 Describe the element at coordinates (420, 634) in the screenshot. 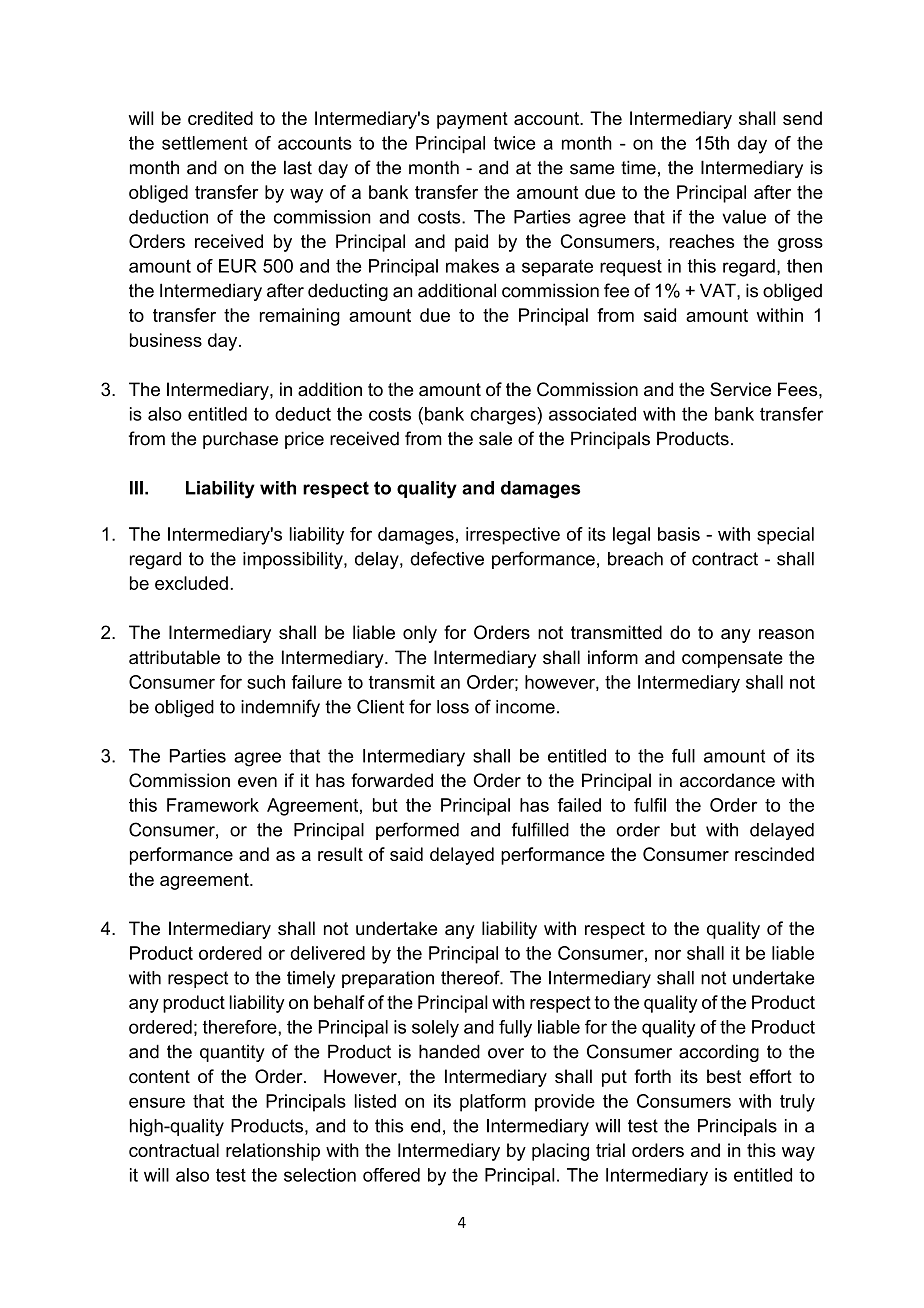

I see `only` at that location.
